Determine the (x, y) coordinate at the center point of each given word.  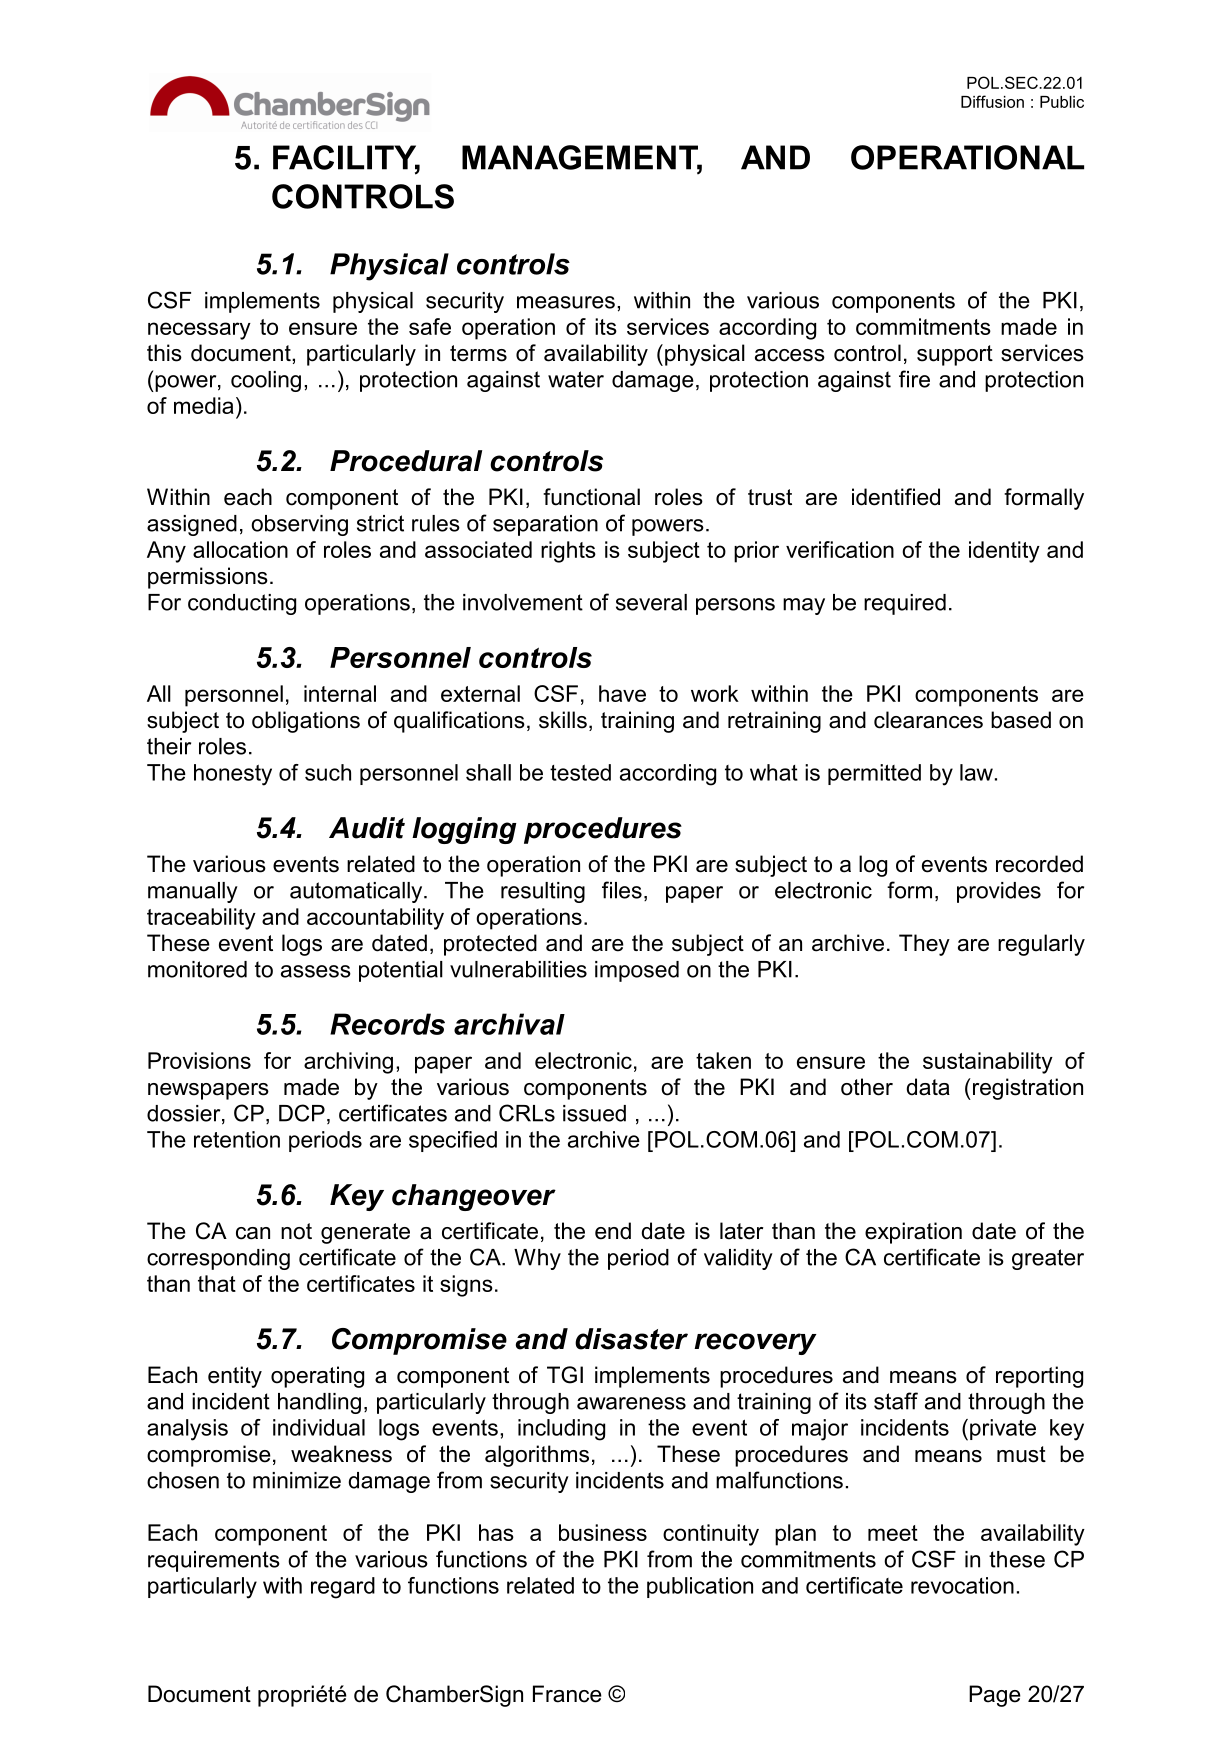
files (622, 890)
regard (343, 1588)
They (924, 945)
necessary (199, 331)
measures (566, 302)
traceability (201, 919)
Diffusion (992, 101)
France (567, 1694)
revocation (962, 1585)
